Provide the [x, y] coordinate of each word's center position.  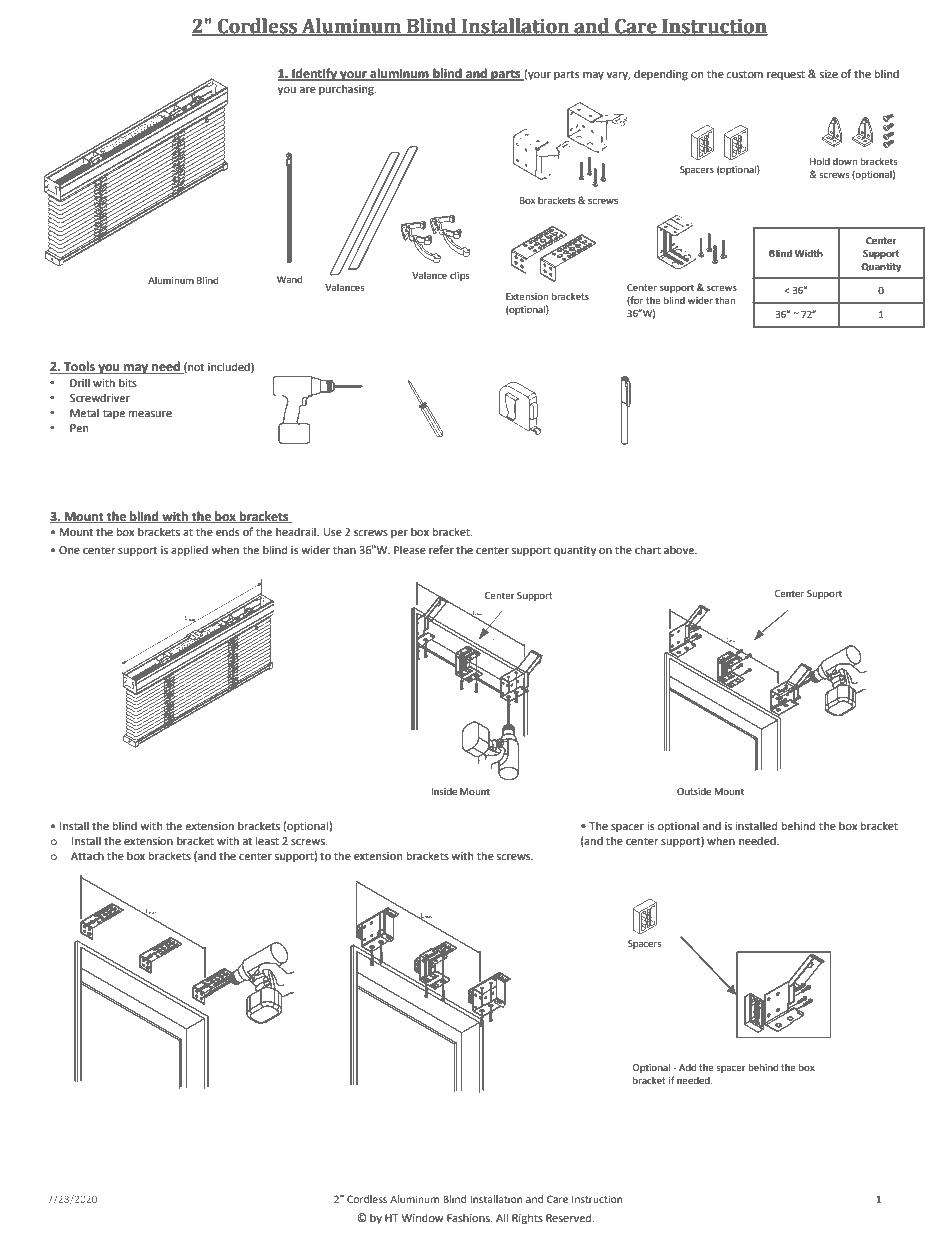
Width [809, 253]
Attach [87, 855]
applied [189, 551]
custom [744, 74]
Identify [314, 74]
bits [128, 382]
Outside [694, 791]
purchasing [347, 90]
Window [422, 1217]
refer [441, 549]
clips [460, 276]
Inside [444, 791]
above [680, 549]
